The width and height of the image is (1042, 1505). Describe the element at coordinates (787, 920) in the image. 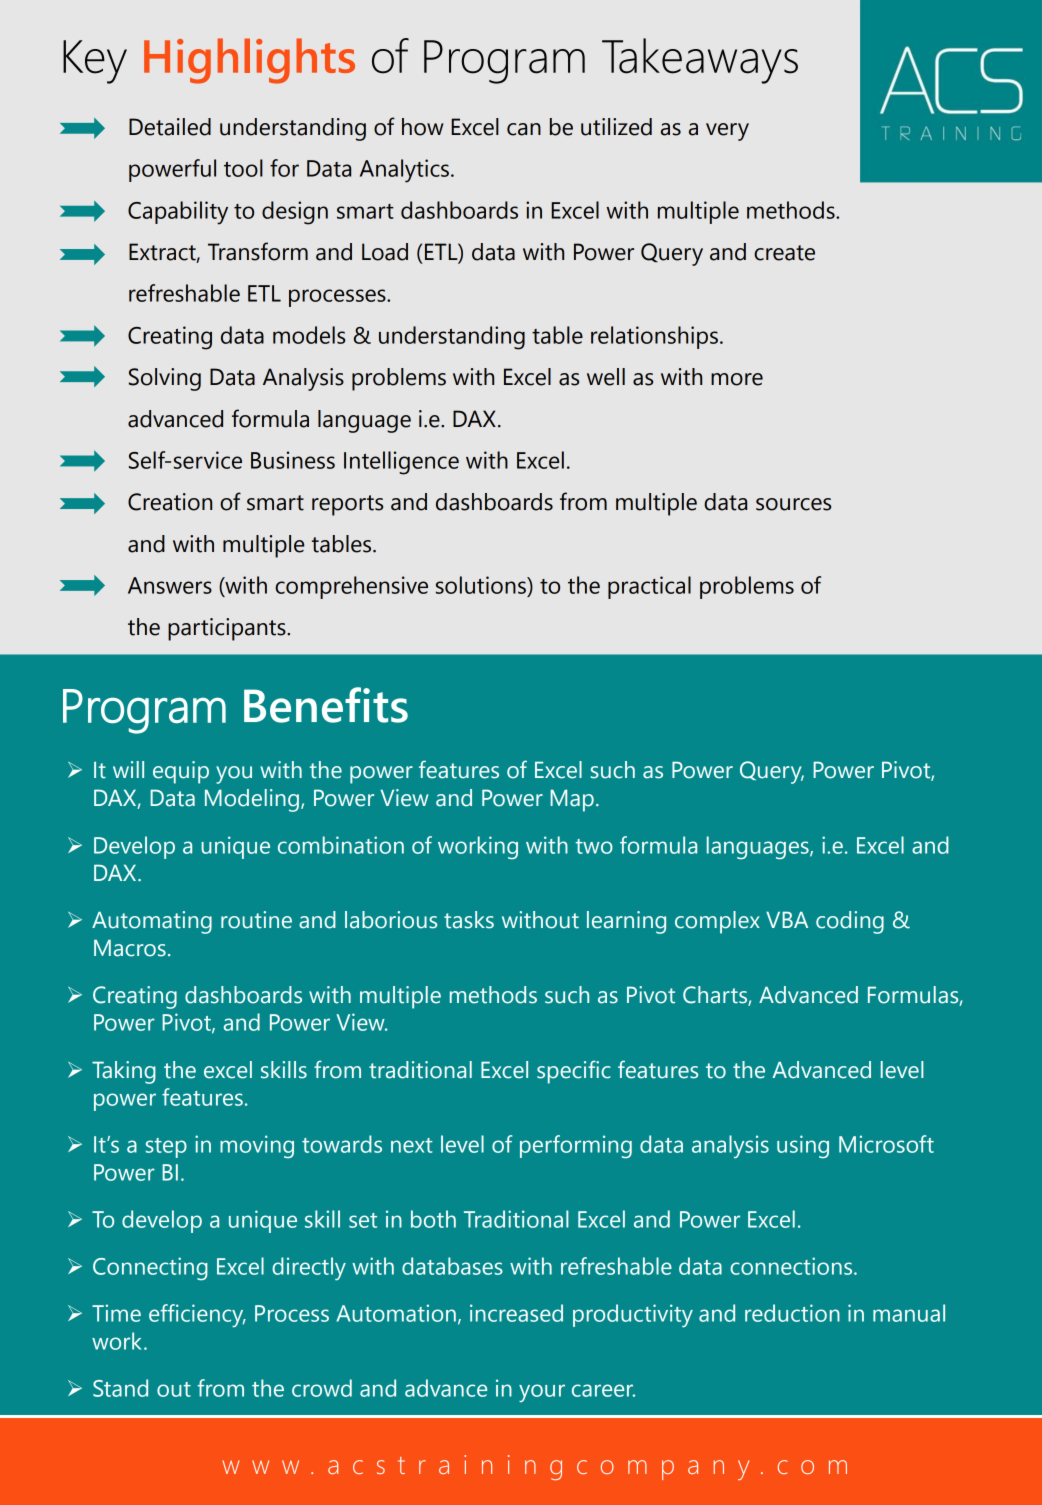

I see `VBA` at that location.
